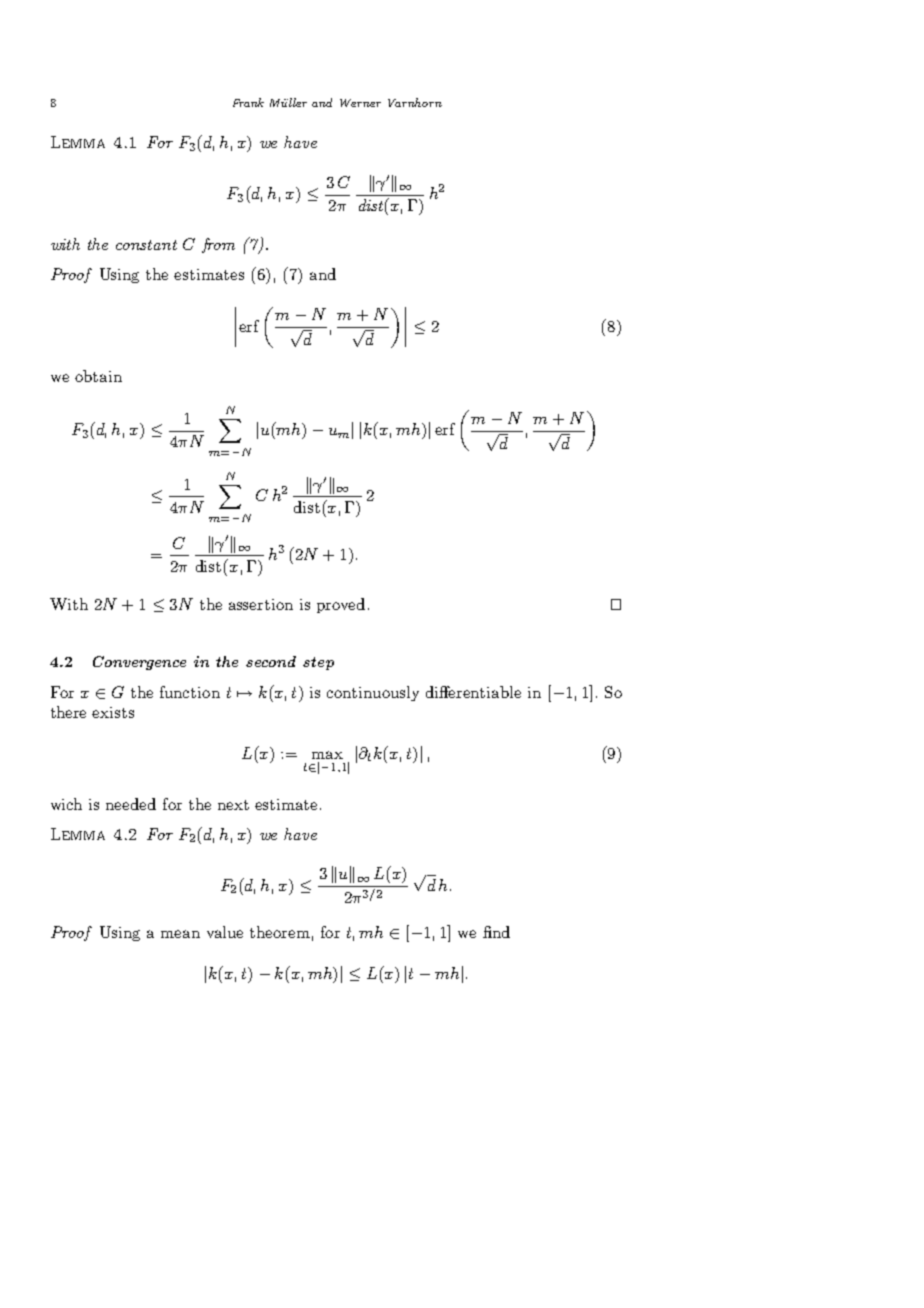  What do you see at coordinates (139, 663) in the document?
I see `Convergence` at bounding box center [139, 663].
